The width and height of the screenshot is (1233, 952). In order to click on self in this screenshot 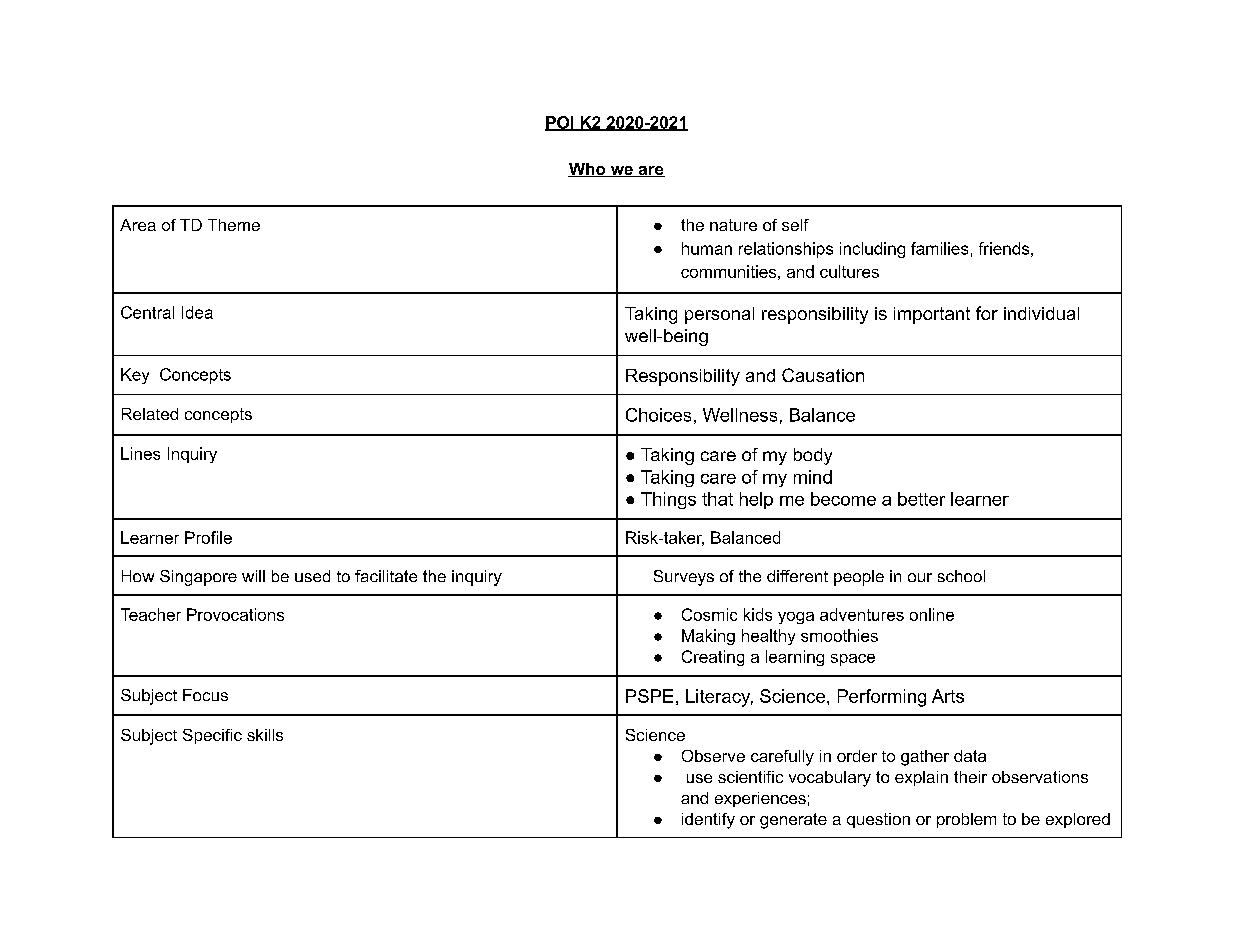, I will do `click(795, 225)`.
